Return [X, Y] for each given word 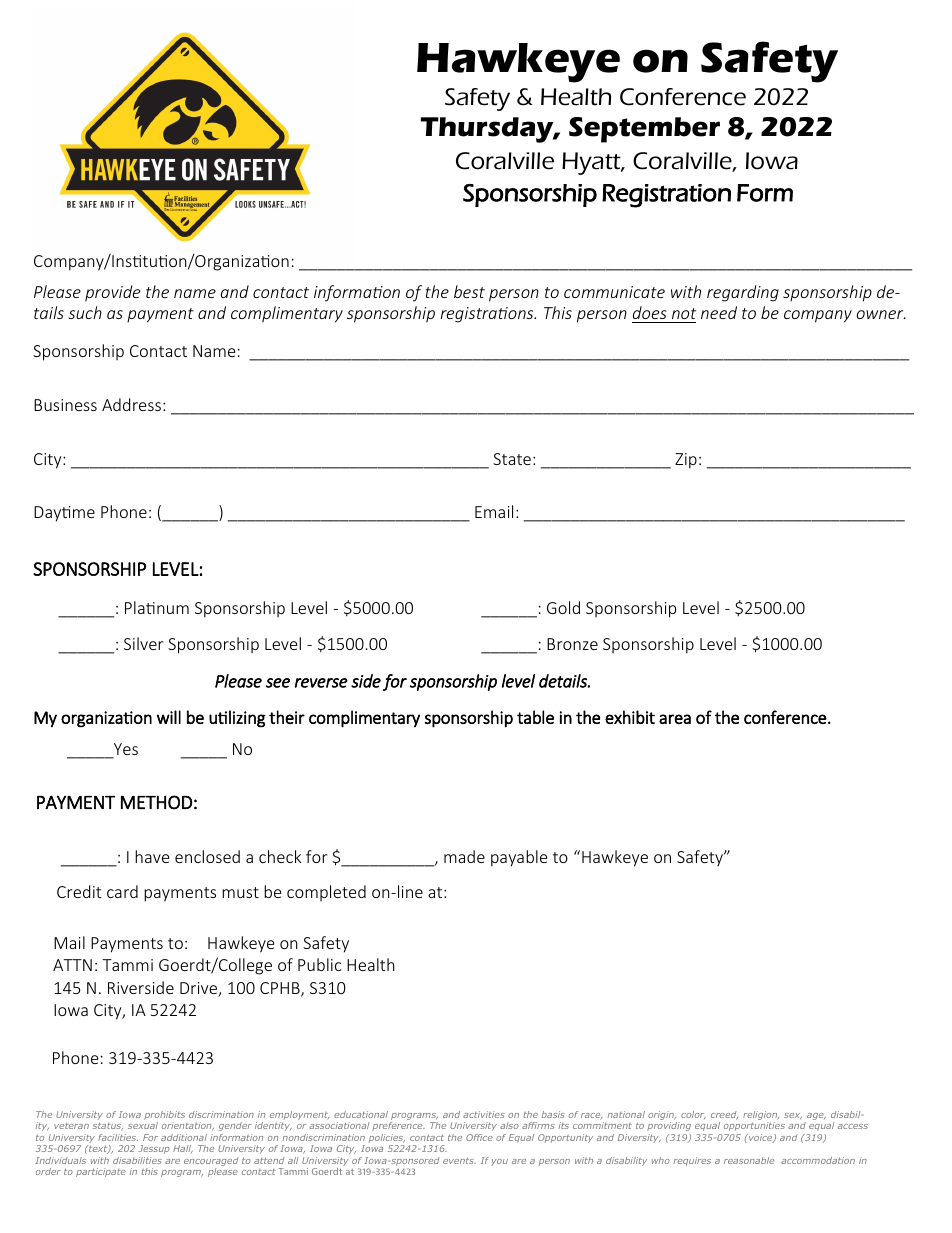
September [644, 130]
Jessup [154, 1149]
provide [112, 293]
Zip [686, 461]
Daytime [64, 514]
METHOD [156, 802]
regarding [743, 293]
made [464, 856]
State [512, 459]
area [675, 719]
